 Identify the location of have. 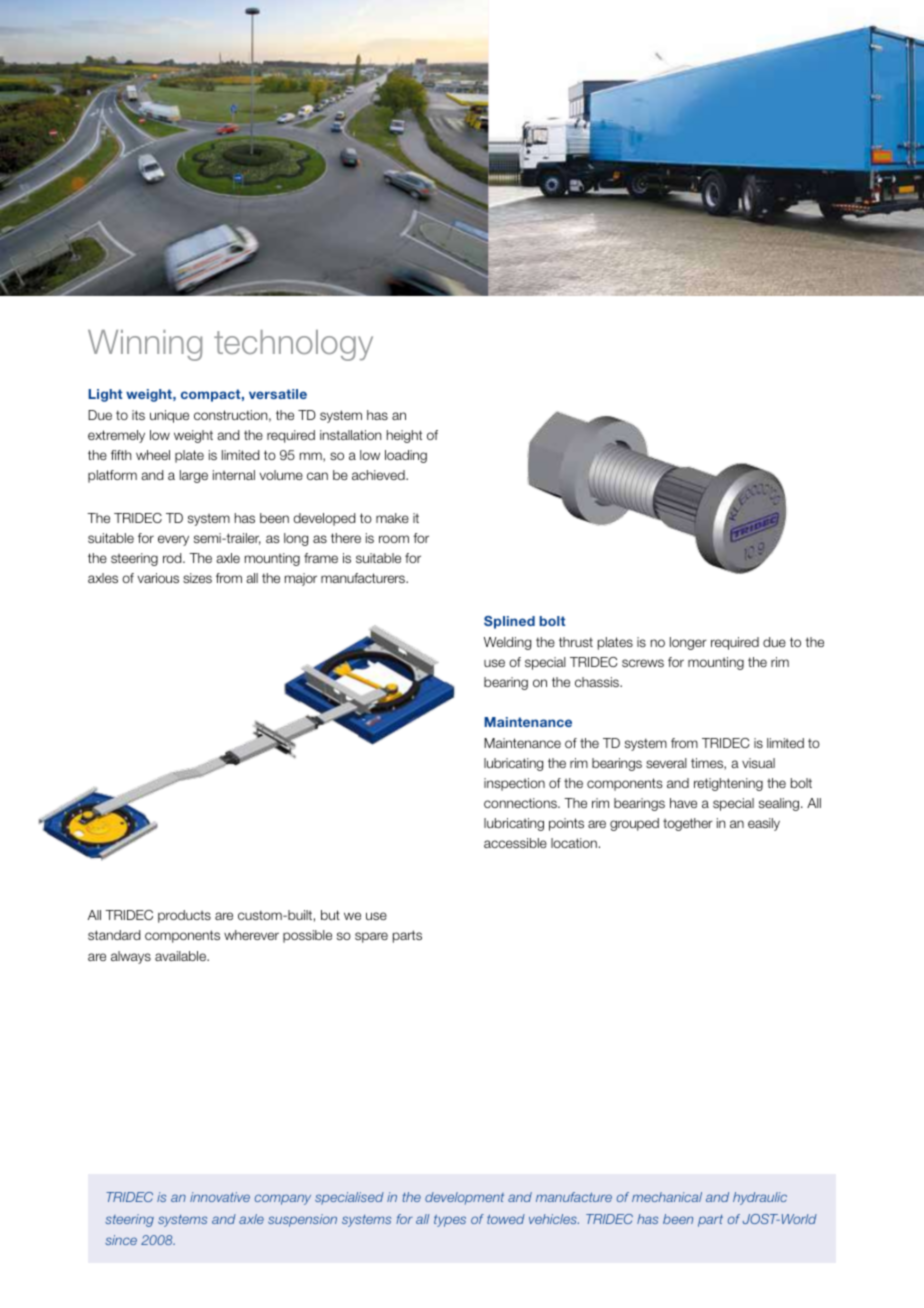
(683, 803).
